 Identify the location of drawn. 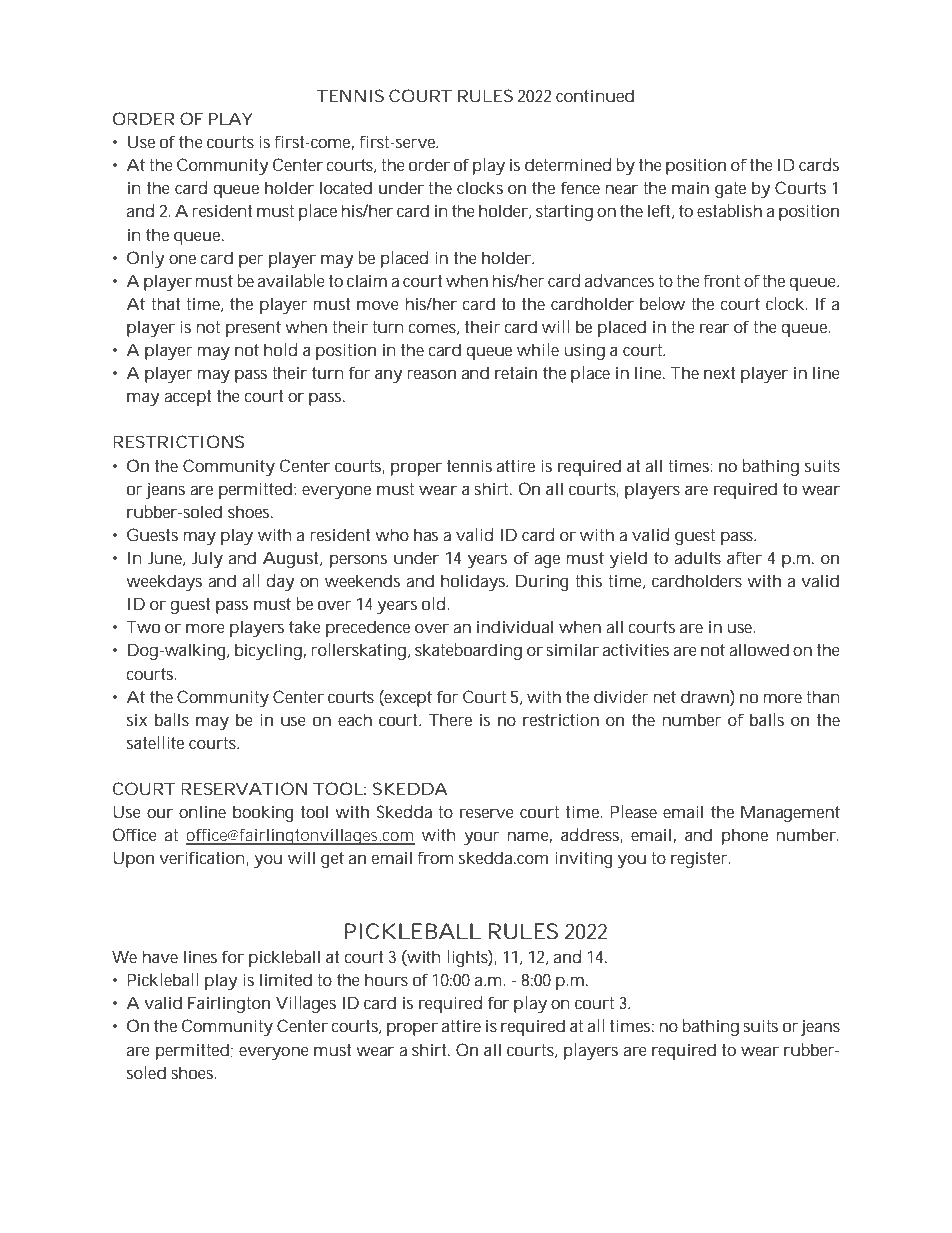
(705, 696).
